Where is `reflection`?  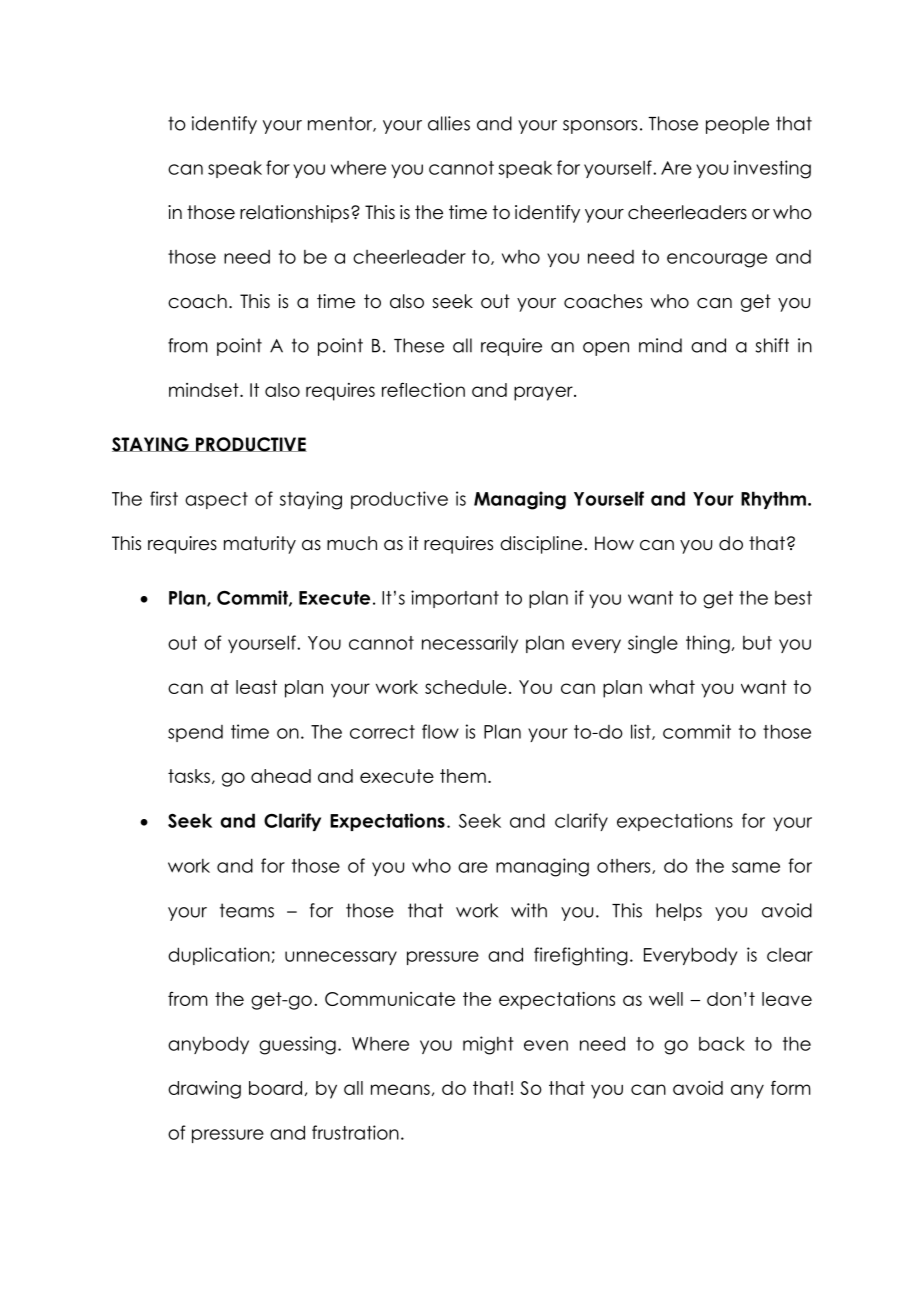 reflection is located at coordinates (423, 389).
